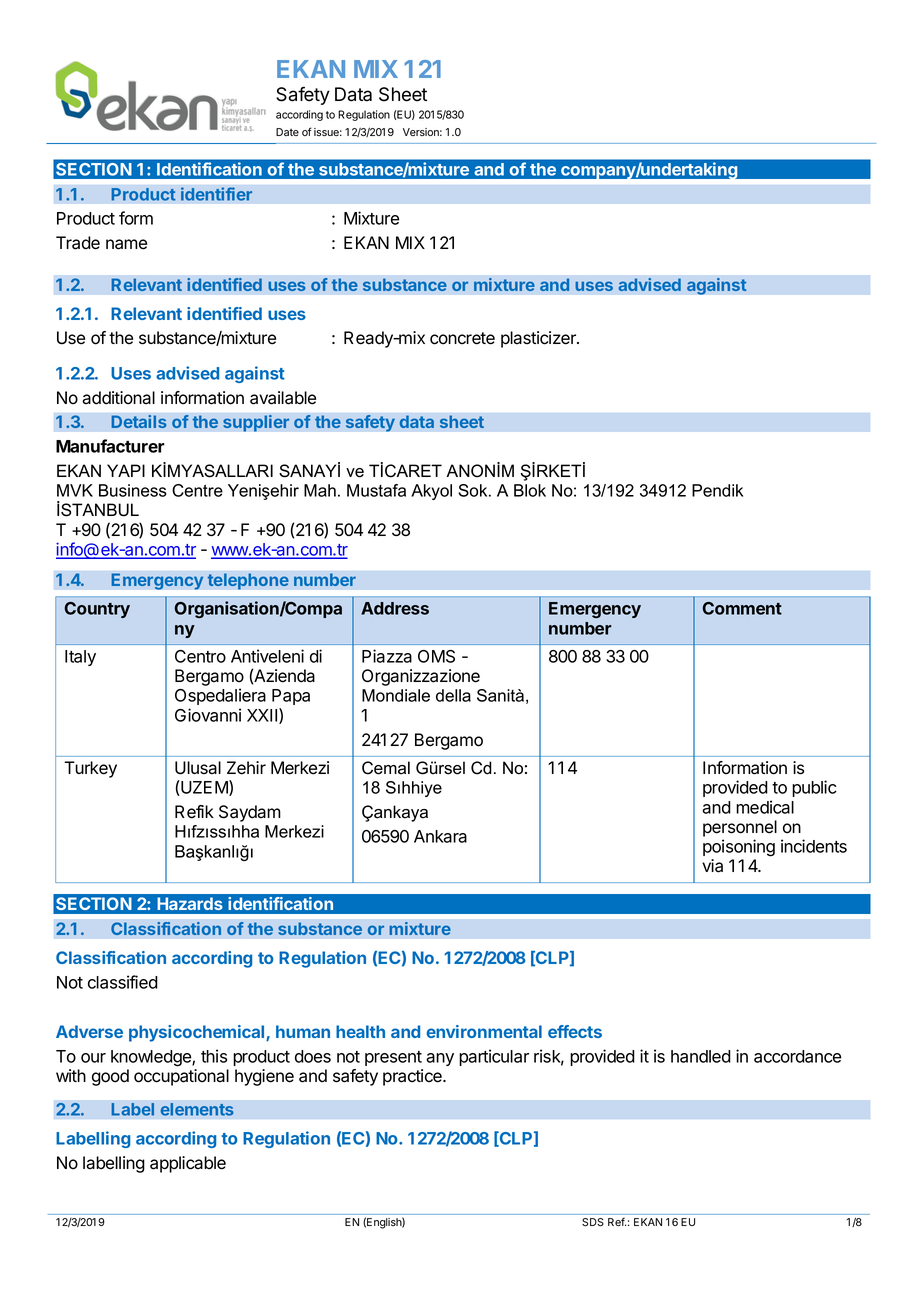  Describe the element at coordinates (742, 608) in the screenshot. I see `Comment` at that location.
